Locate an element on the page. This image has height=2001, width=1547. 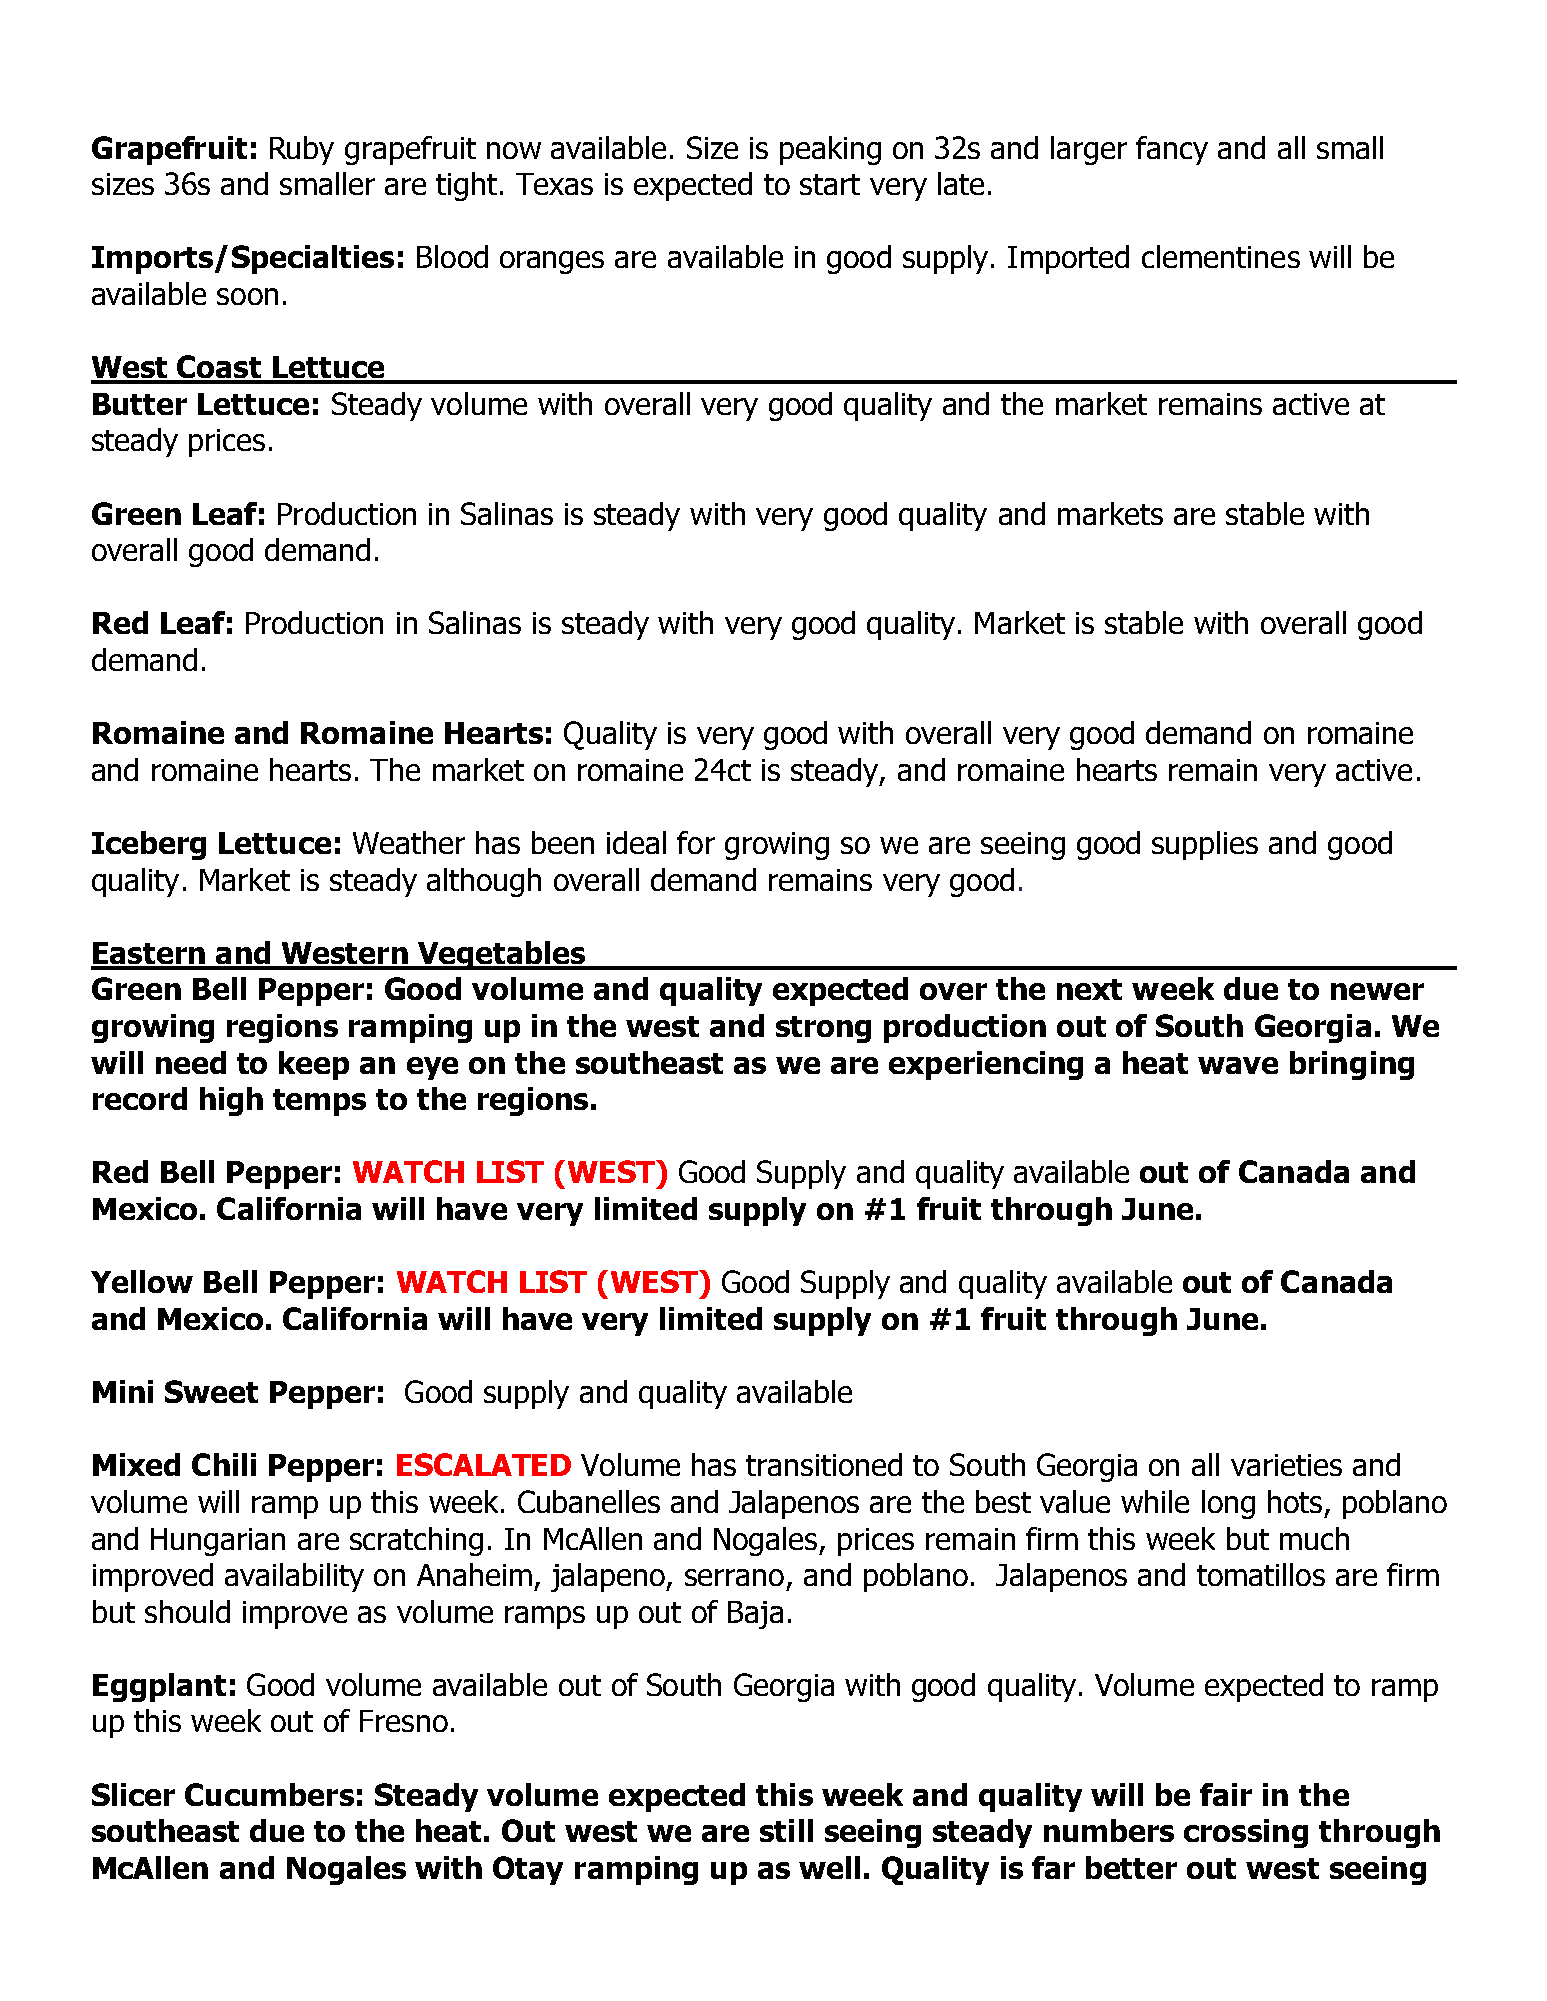
Ruby is located at coordinates (302, 150).
